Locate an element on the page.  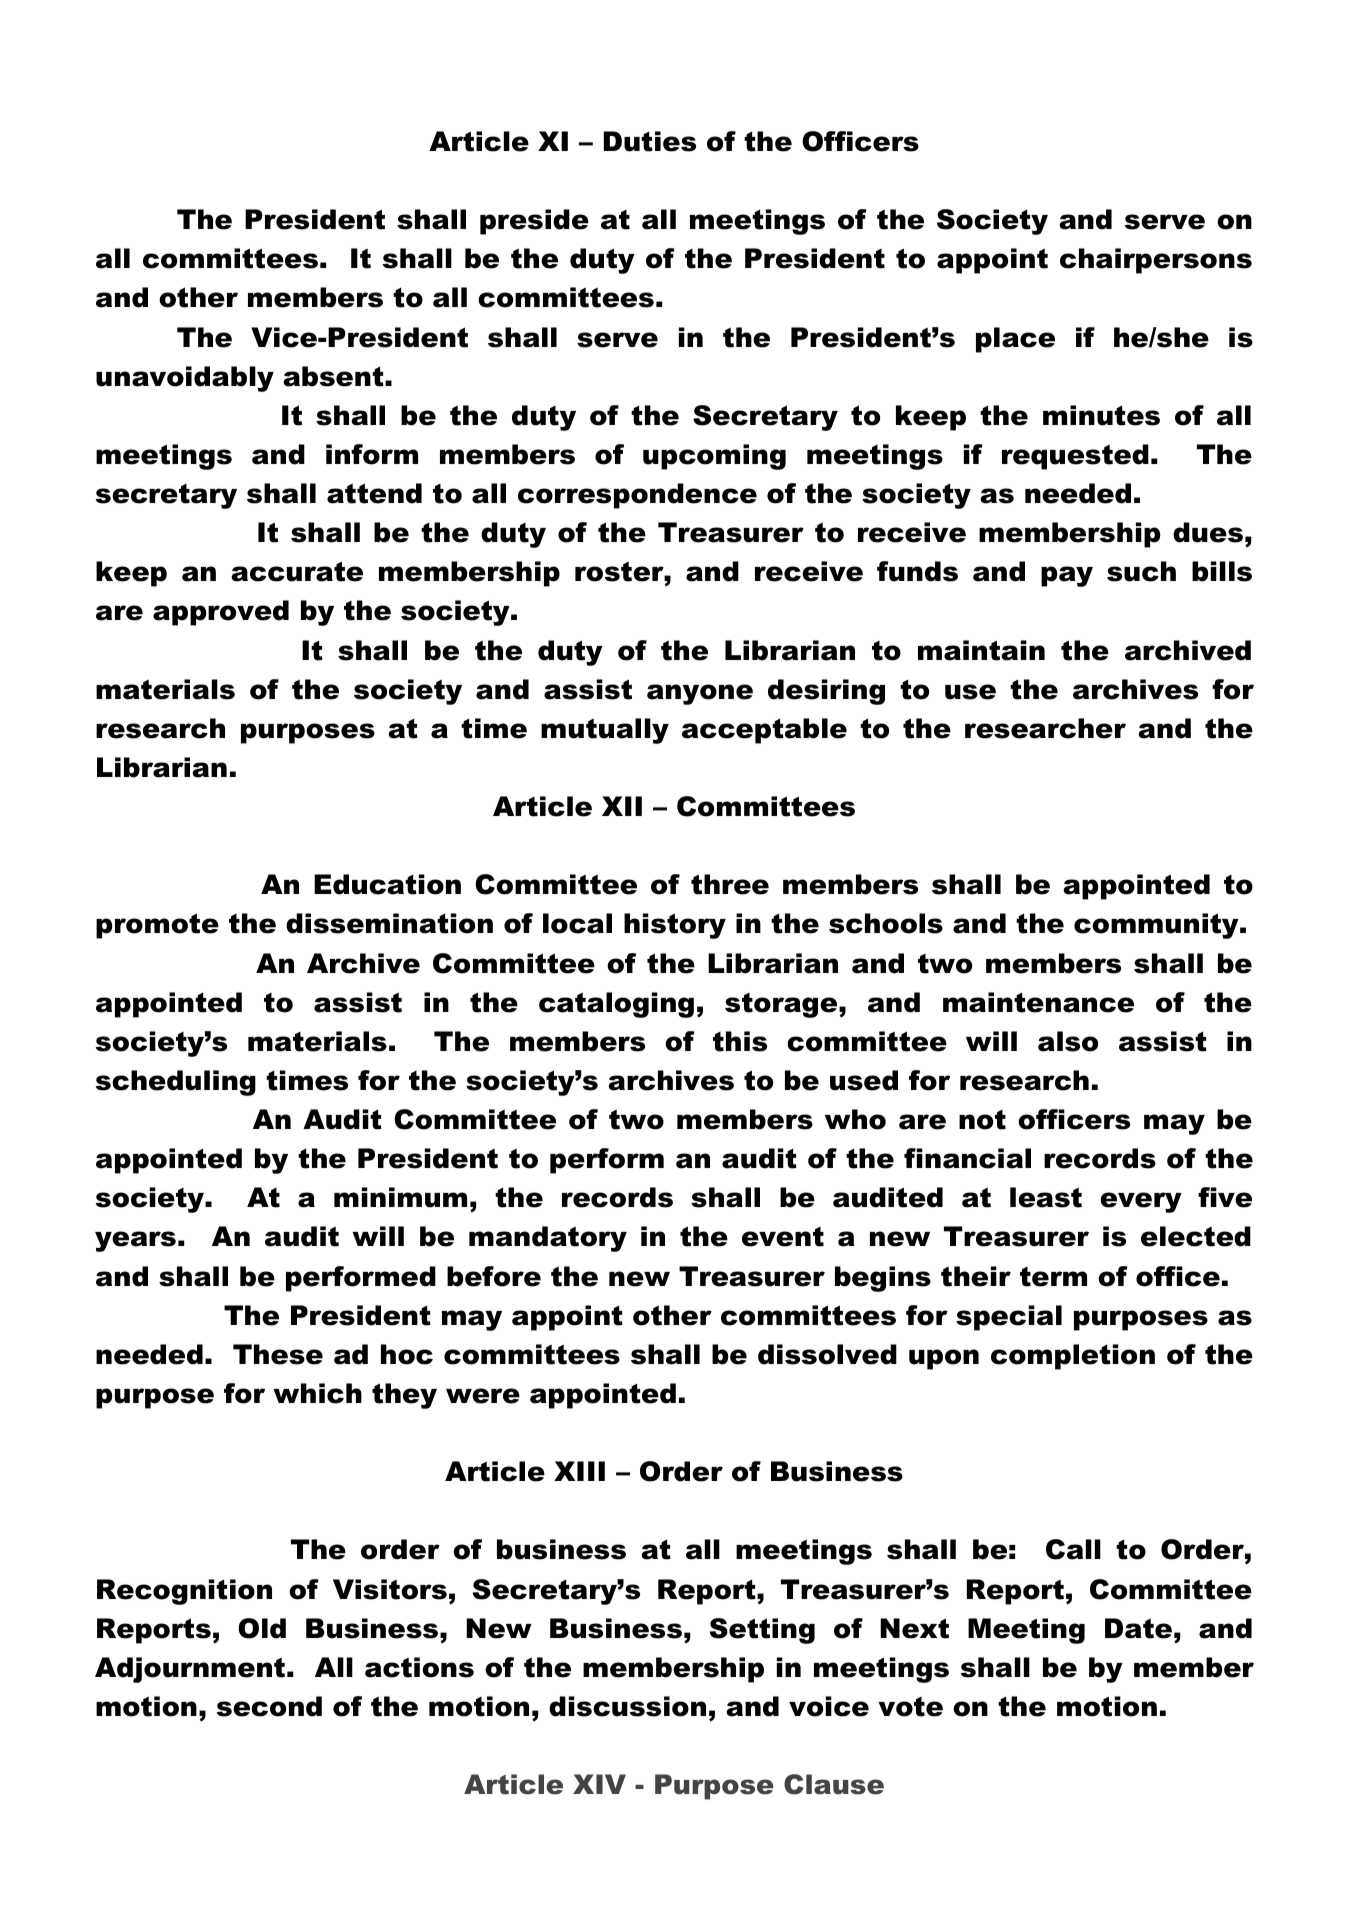
pay is located at coordinates (1067, 576).
